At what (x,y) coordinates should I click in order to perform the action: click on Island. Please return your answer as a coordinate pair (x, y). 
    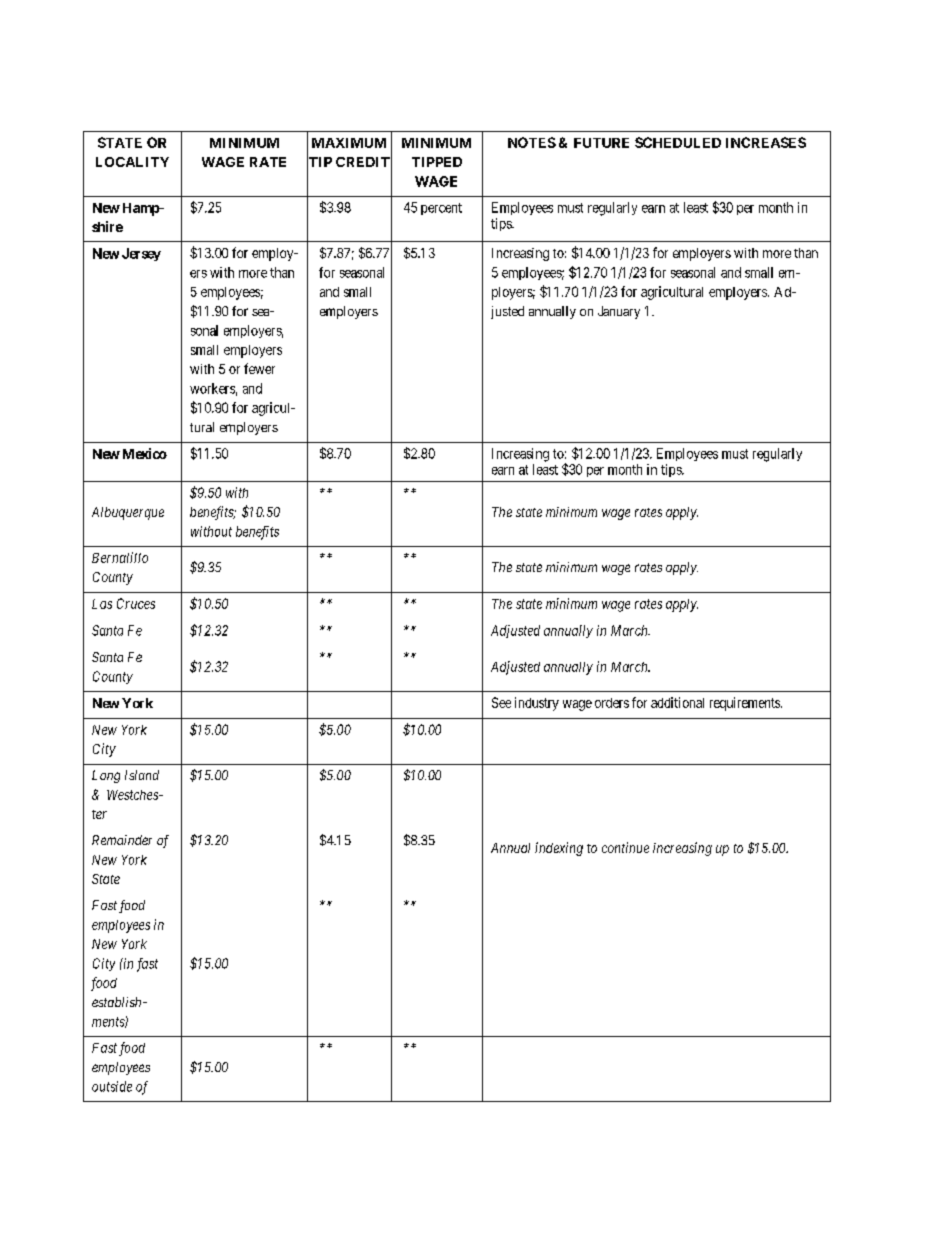
    Looking at the image, I should click on (142, 775).
